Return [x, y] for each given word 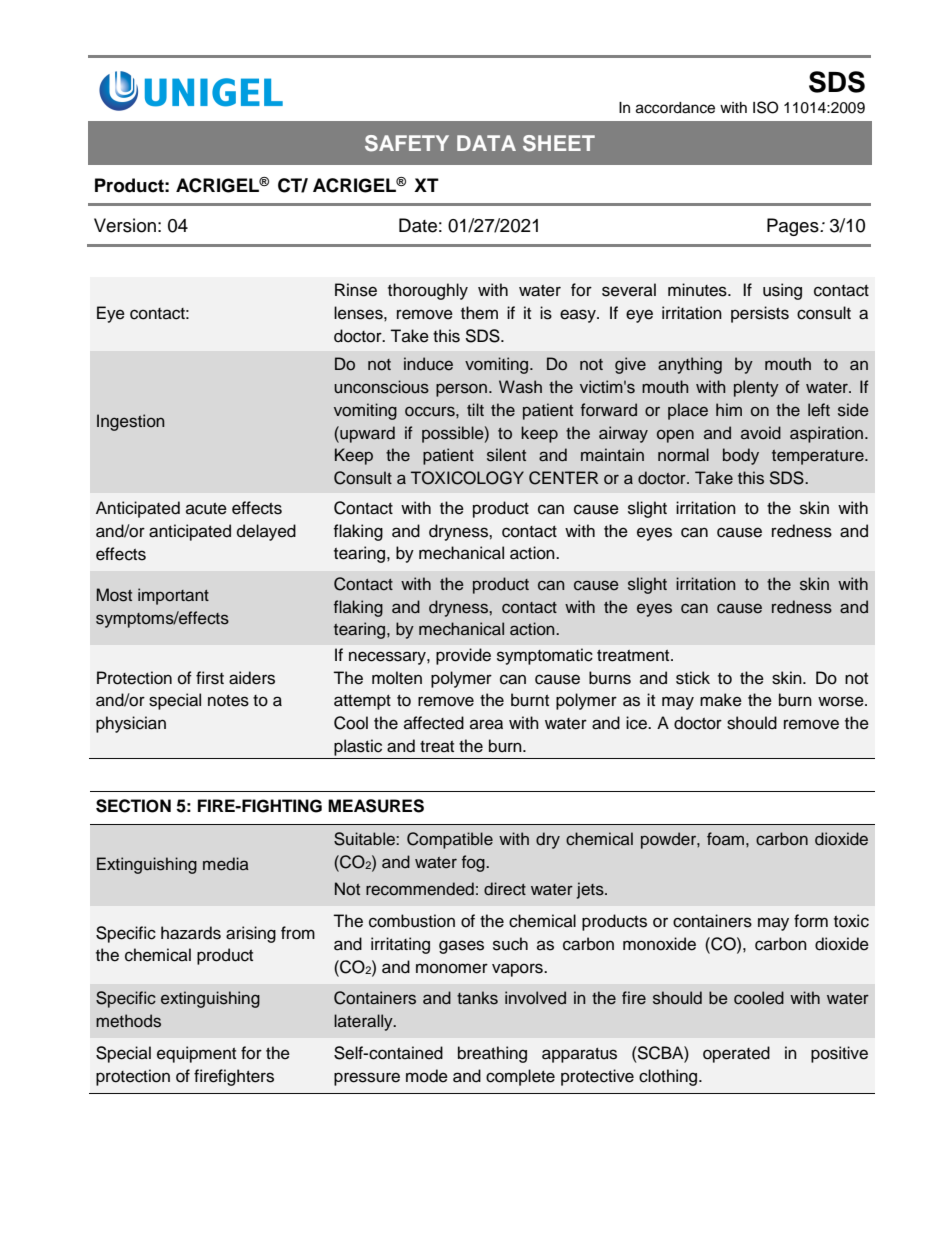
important [173, 596]
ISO [766, 107]
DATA [486, 143]
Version [125, 225]
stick [693, 678]
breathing [492, 1054]
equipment [196, 1054]
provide [463, 656]
